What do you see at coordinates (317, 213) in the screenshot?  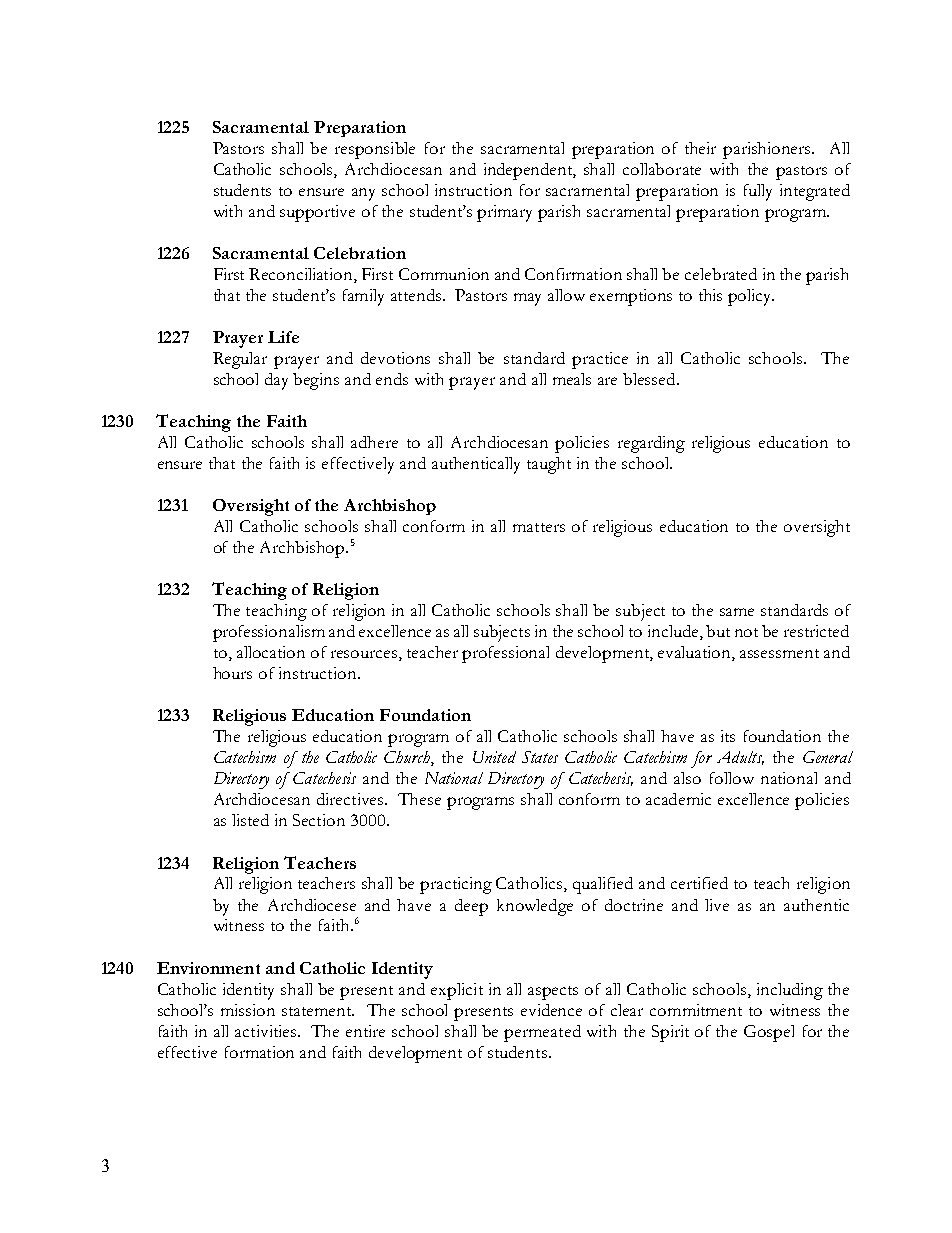 I see `supportive` at bounding box center [317, 213].
